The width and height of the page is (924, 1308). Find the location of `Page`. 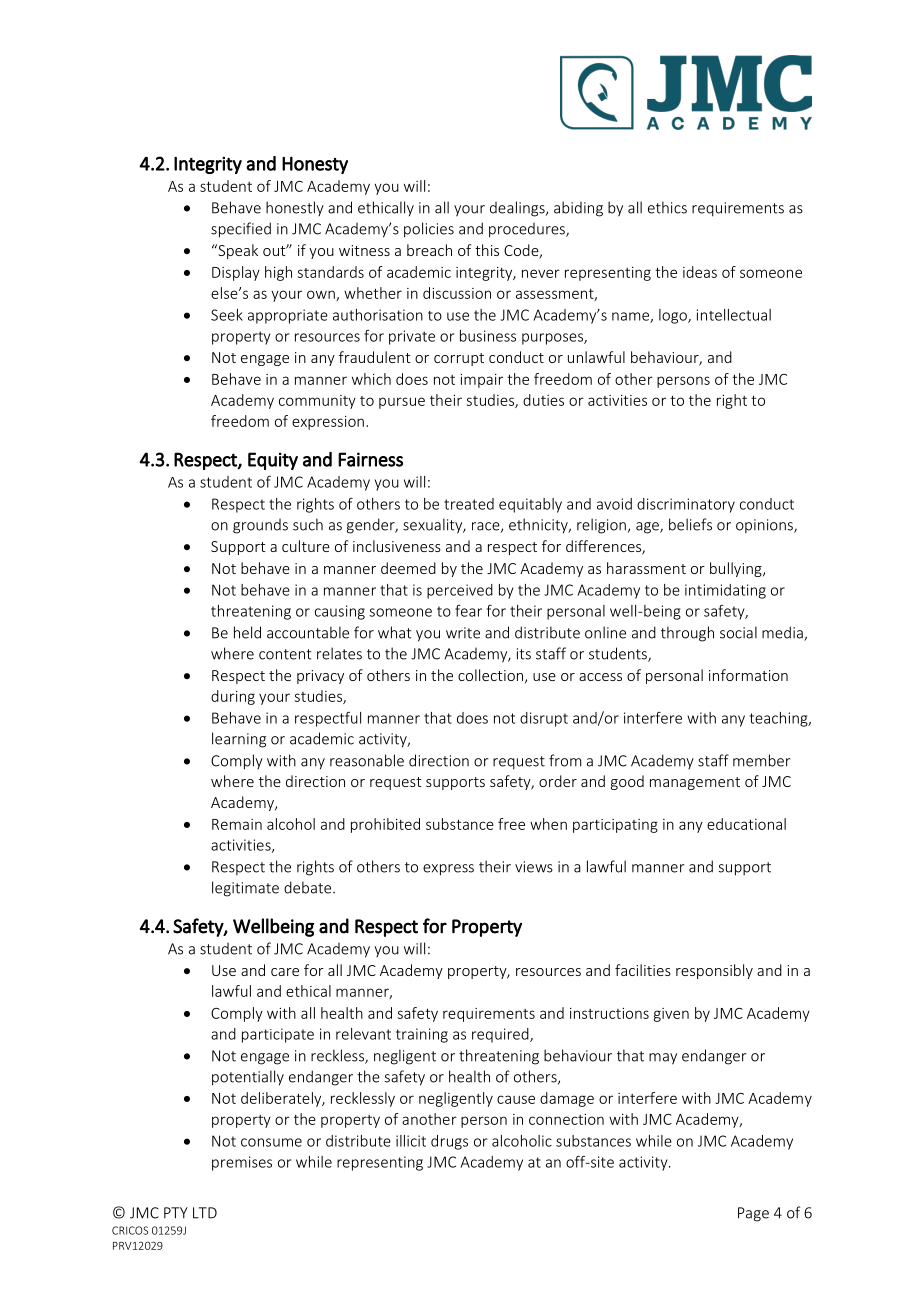

Page is located at coordinates (753, 1214).
